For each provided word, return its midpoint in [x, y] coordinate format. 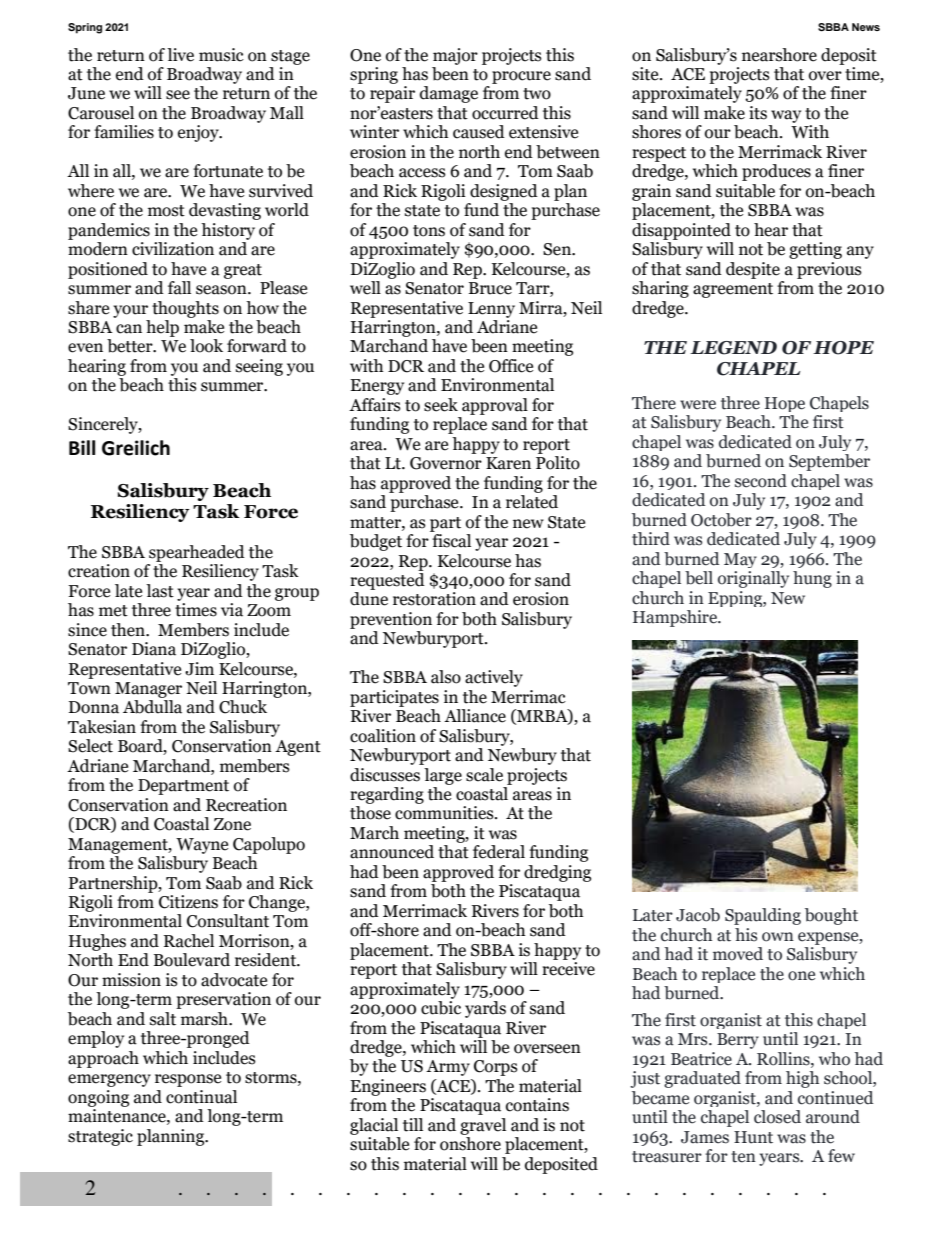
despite [753, 270]
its [758, 113]
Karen [508, 463]
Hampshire [676, 618]
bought [831, 916]
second [761, 481]
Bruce [490, 288]
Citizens [188, 902]
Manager [148, 690]
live [180, 55]
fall [179, 288]
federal [499, 852]
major [455, 56]
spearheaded [197, 553]
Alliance [475, 716]
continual [201, 1097]
